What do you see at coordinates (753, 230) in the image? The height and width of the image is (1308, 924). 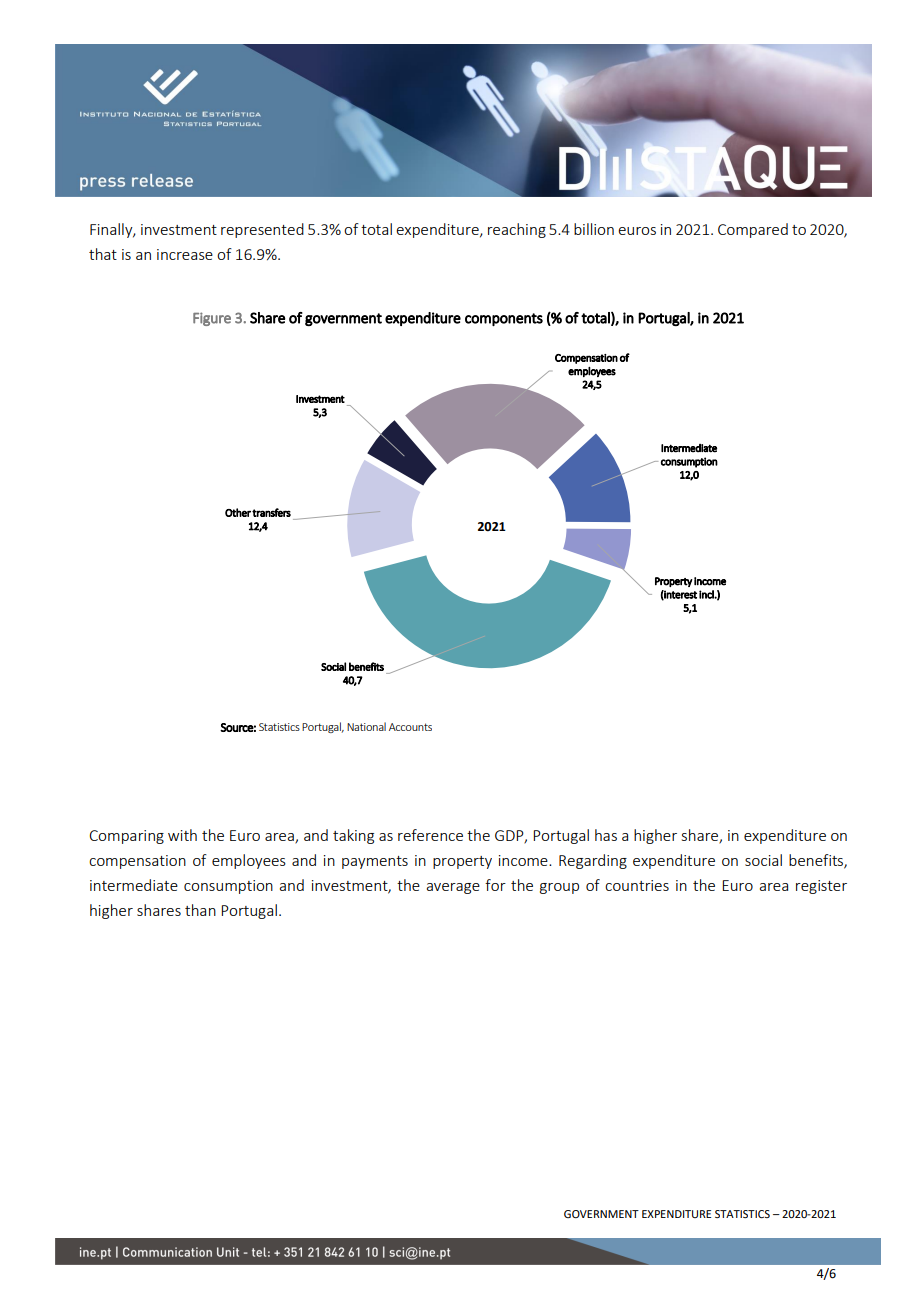 I see `Compared` at bounding box center [753, 230].
